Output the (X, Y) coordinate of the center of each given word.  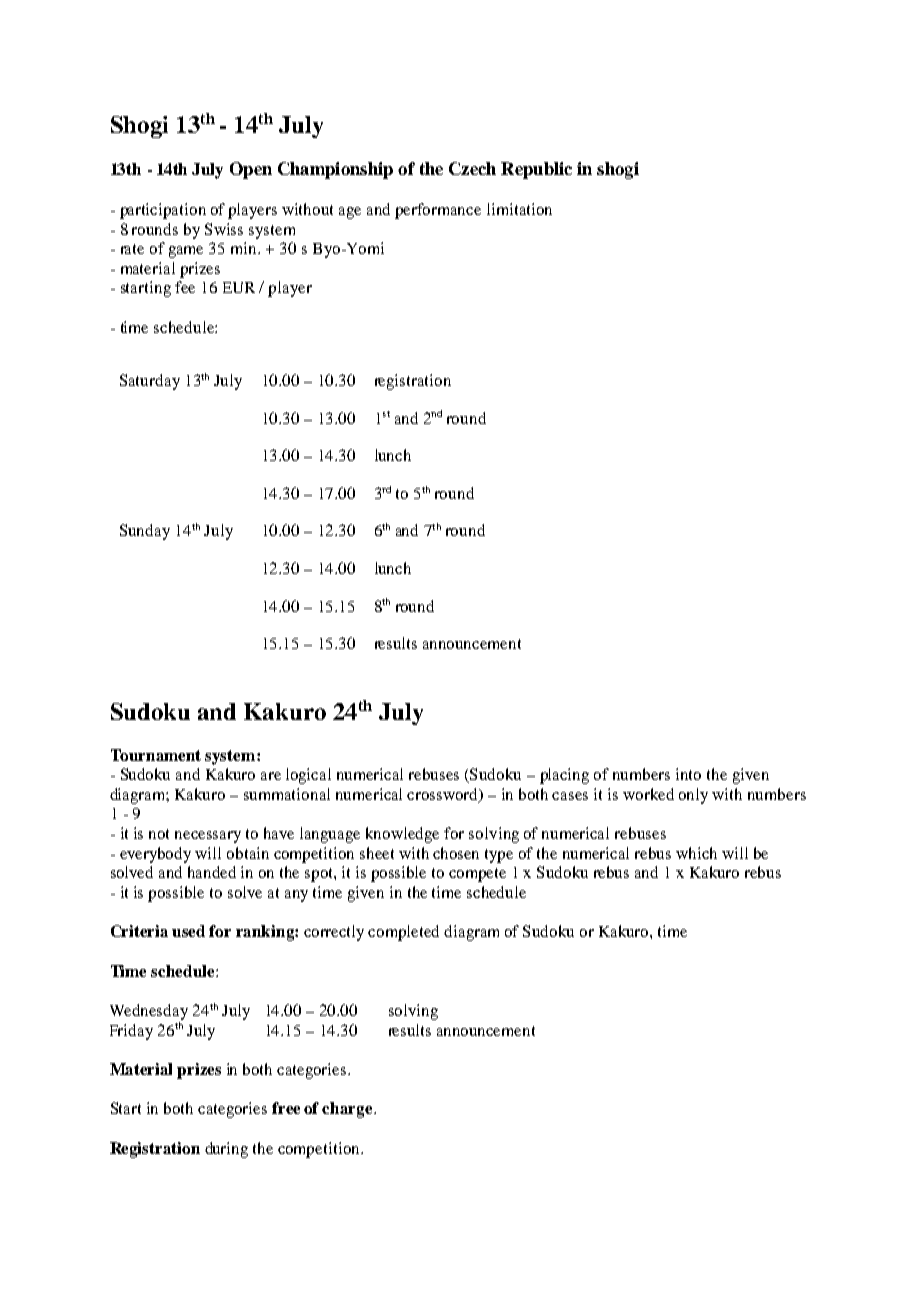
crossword (444, 795)
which (696, 853)
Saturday (150, 382)
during (226, 1150)
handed (212, 872)
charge (348, 1110)
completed (403, 933)
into (688, 774)
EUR (239, 287)
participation (163, 211)
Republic (536, 170)
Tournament (156, 755)
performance (438, 211)
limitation (519, 209)
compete (477, 875)
